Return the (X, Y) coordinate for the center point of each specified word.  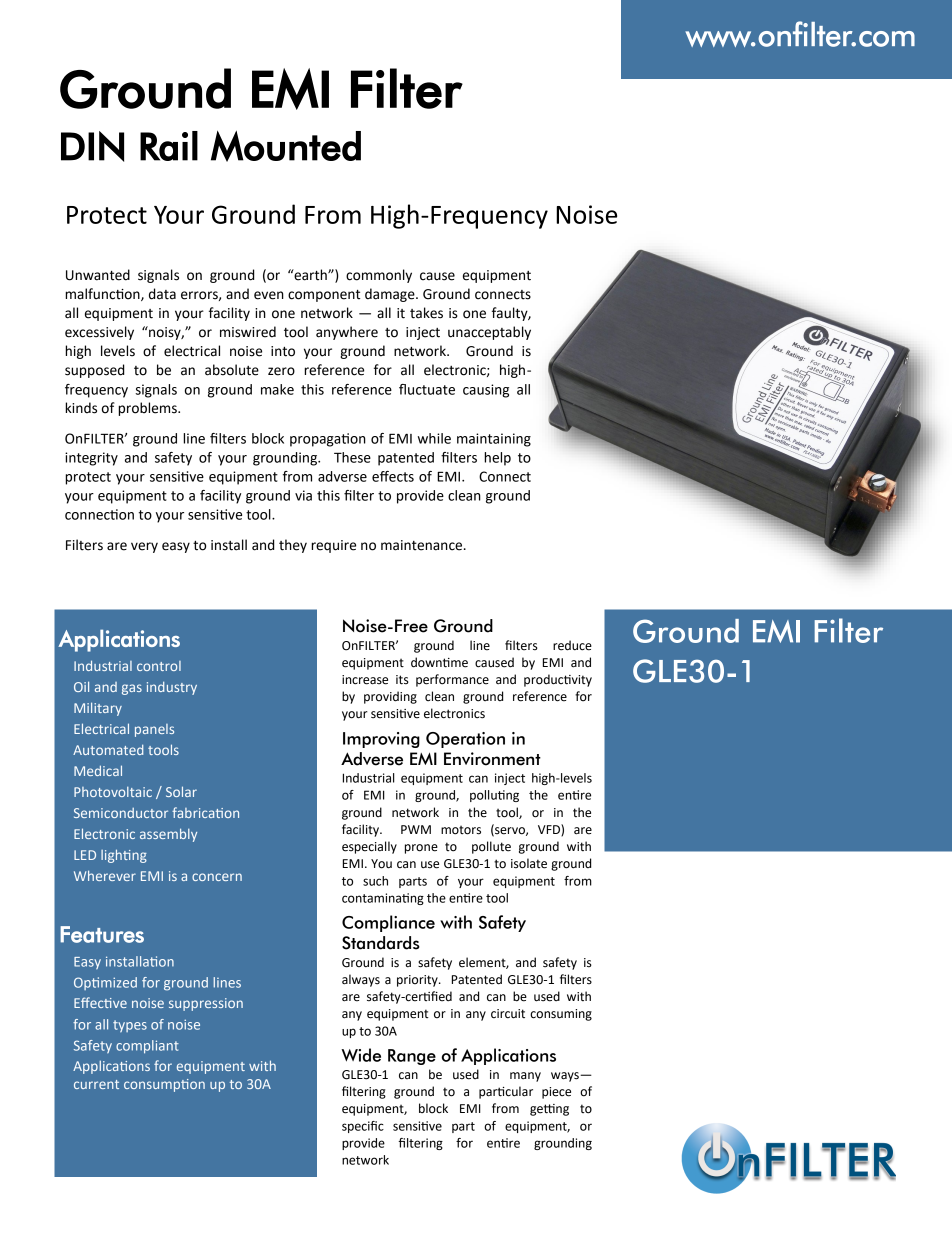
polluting (494, 796)
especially (369, 847)
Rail (169, 146)
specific (363, 1127)
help (497, 459)
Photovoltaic (113, 792)
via (303, 495)
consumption (164, 1085)
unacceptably (489, 333)
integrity (91, 459)
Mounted (286, 146)
